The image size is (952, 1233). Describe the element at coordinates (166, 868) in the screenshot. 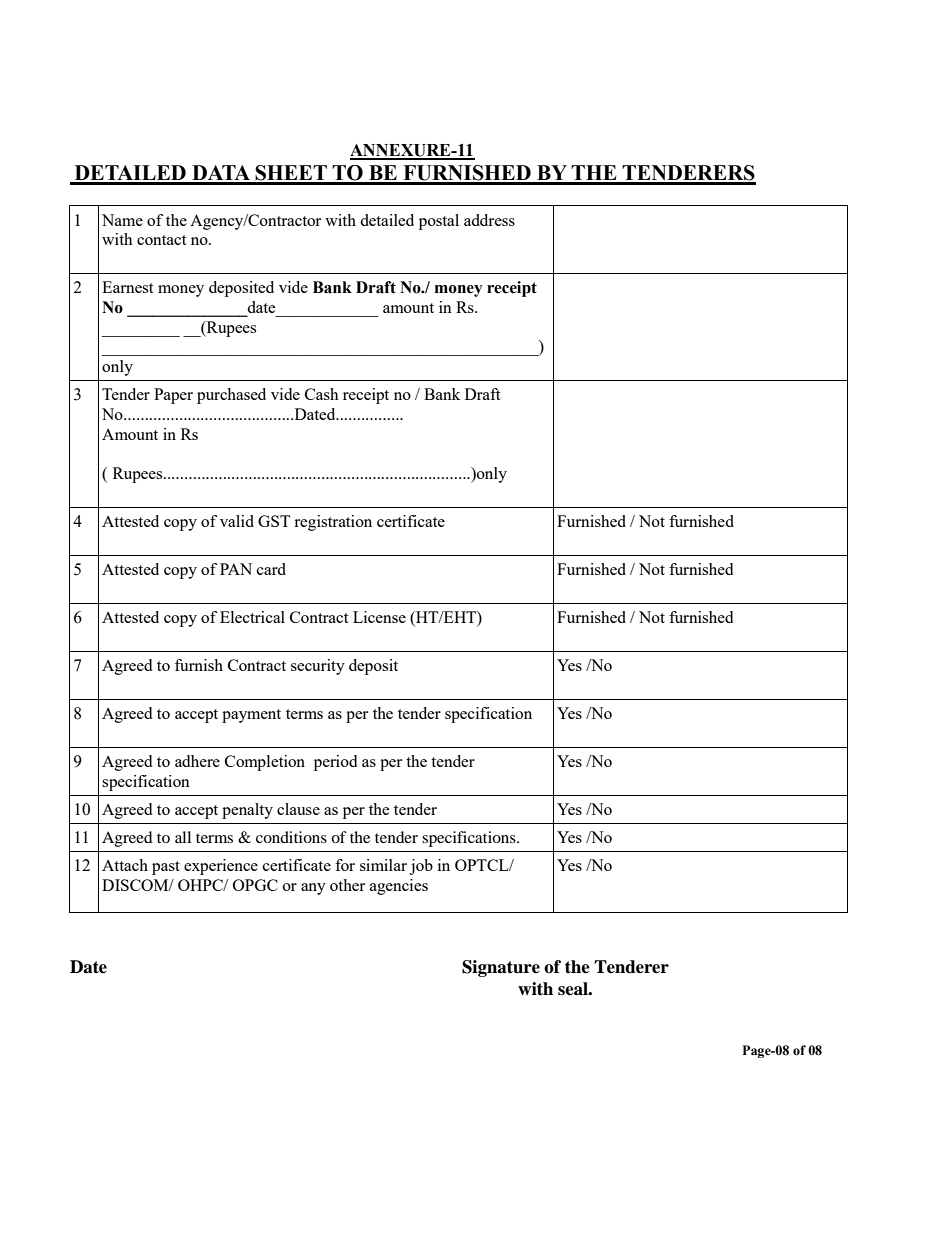

I see `past` at that location.
